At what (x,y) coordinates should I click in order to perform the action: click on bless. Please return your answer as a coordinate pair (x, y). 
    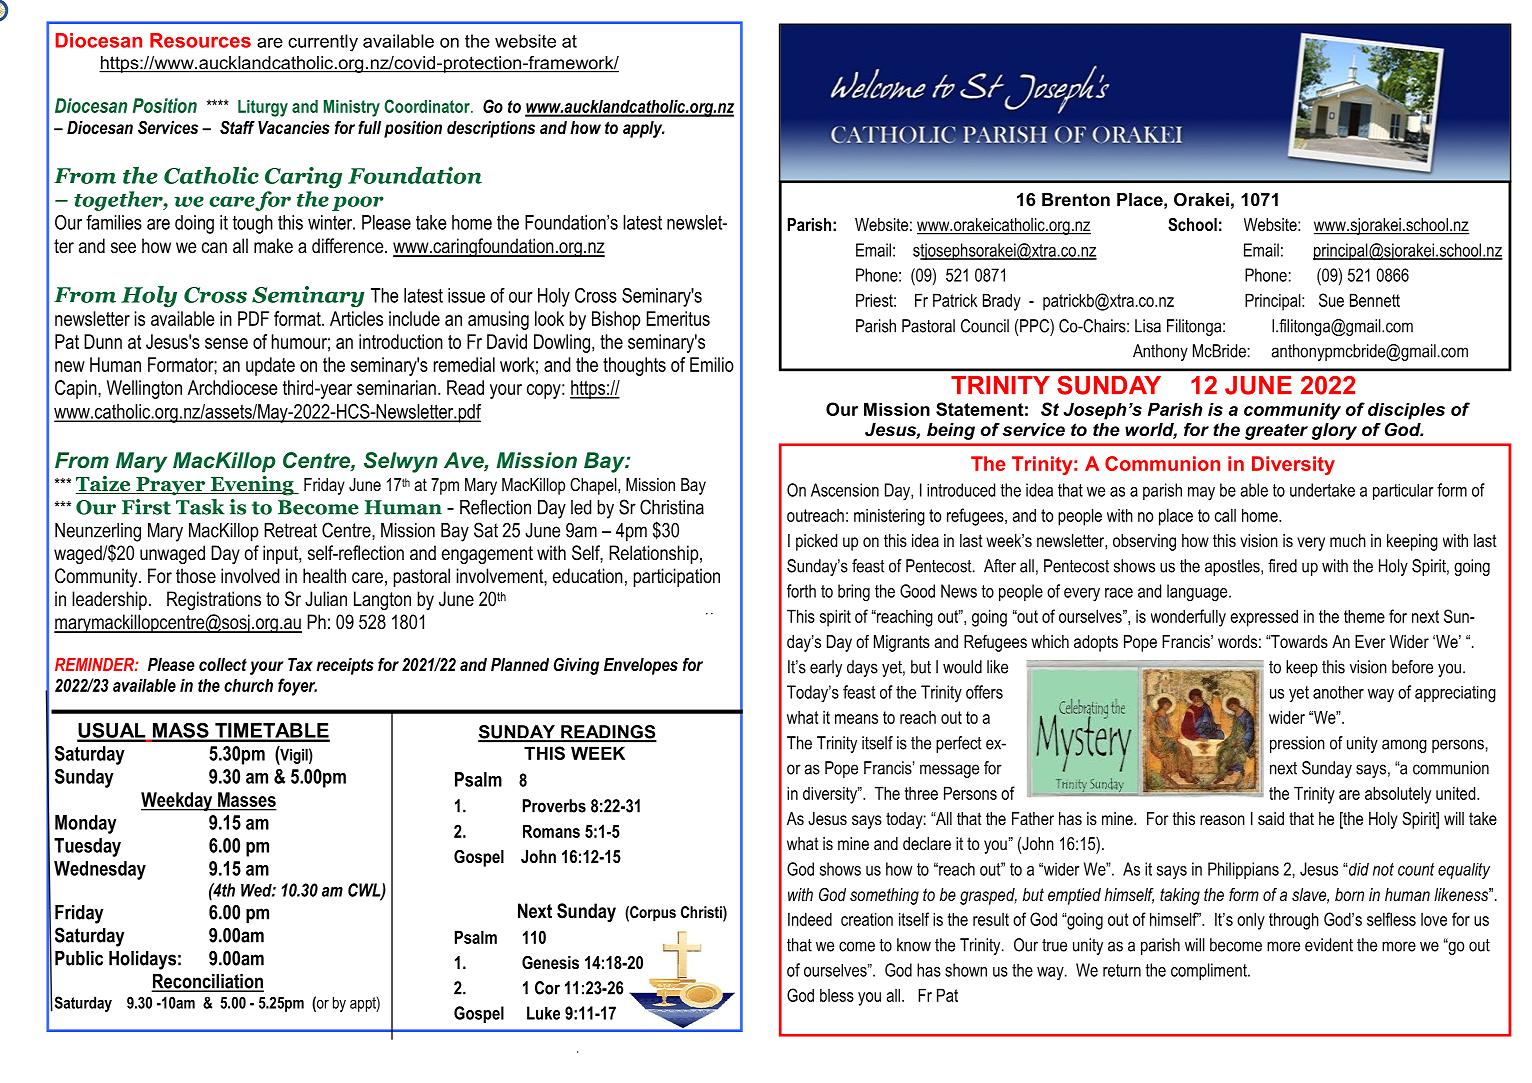
    Looking at the image, I should click on (837, 995).
